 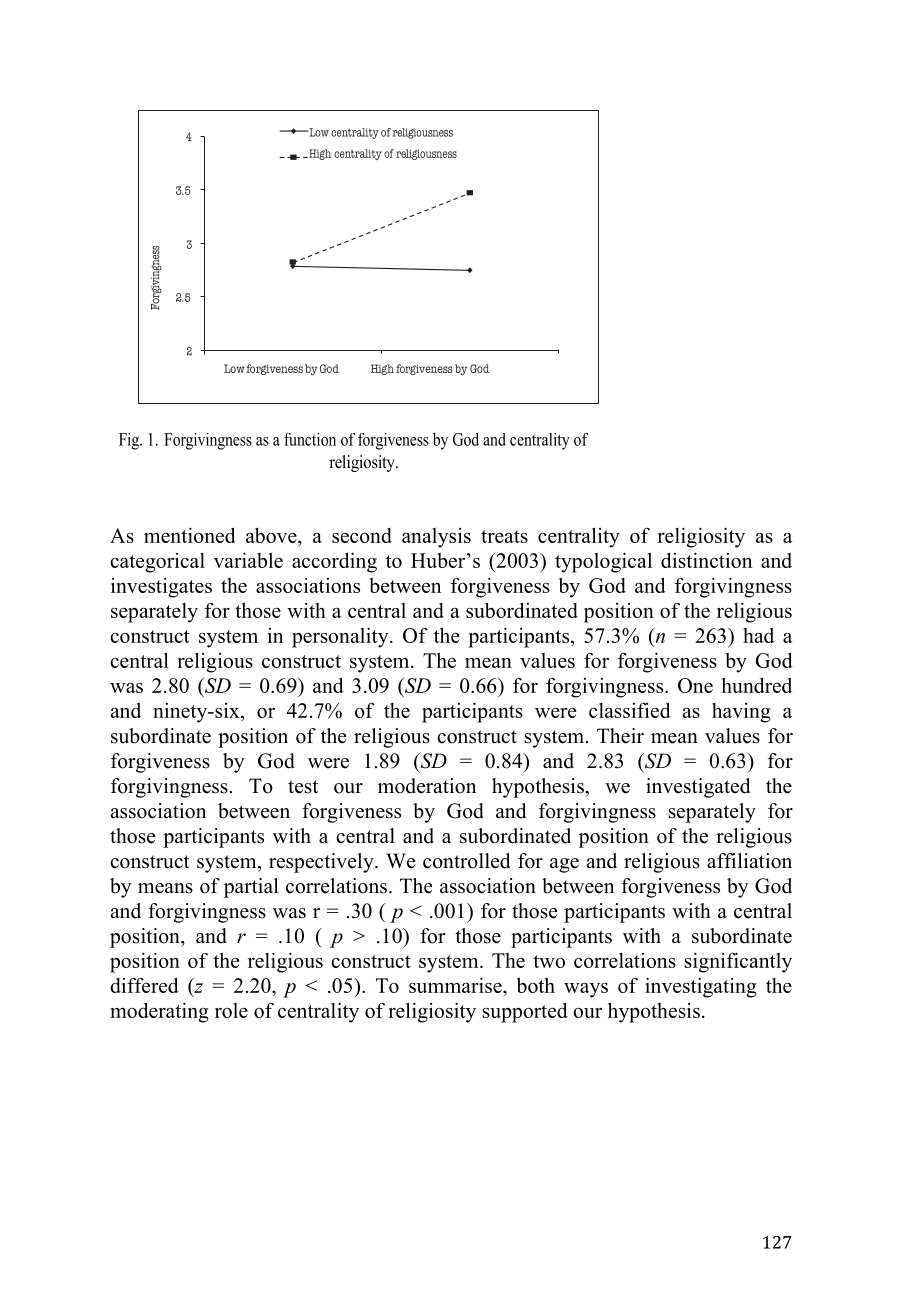 I want to click on partial, so click(x=251, y=888).
